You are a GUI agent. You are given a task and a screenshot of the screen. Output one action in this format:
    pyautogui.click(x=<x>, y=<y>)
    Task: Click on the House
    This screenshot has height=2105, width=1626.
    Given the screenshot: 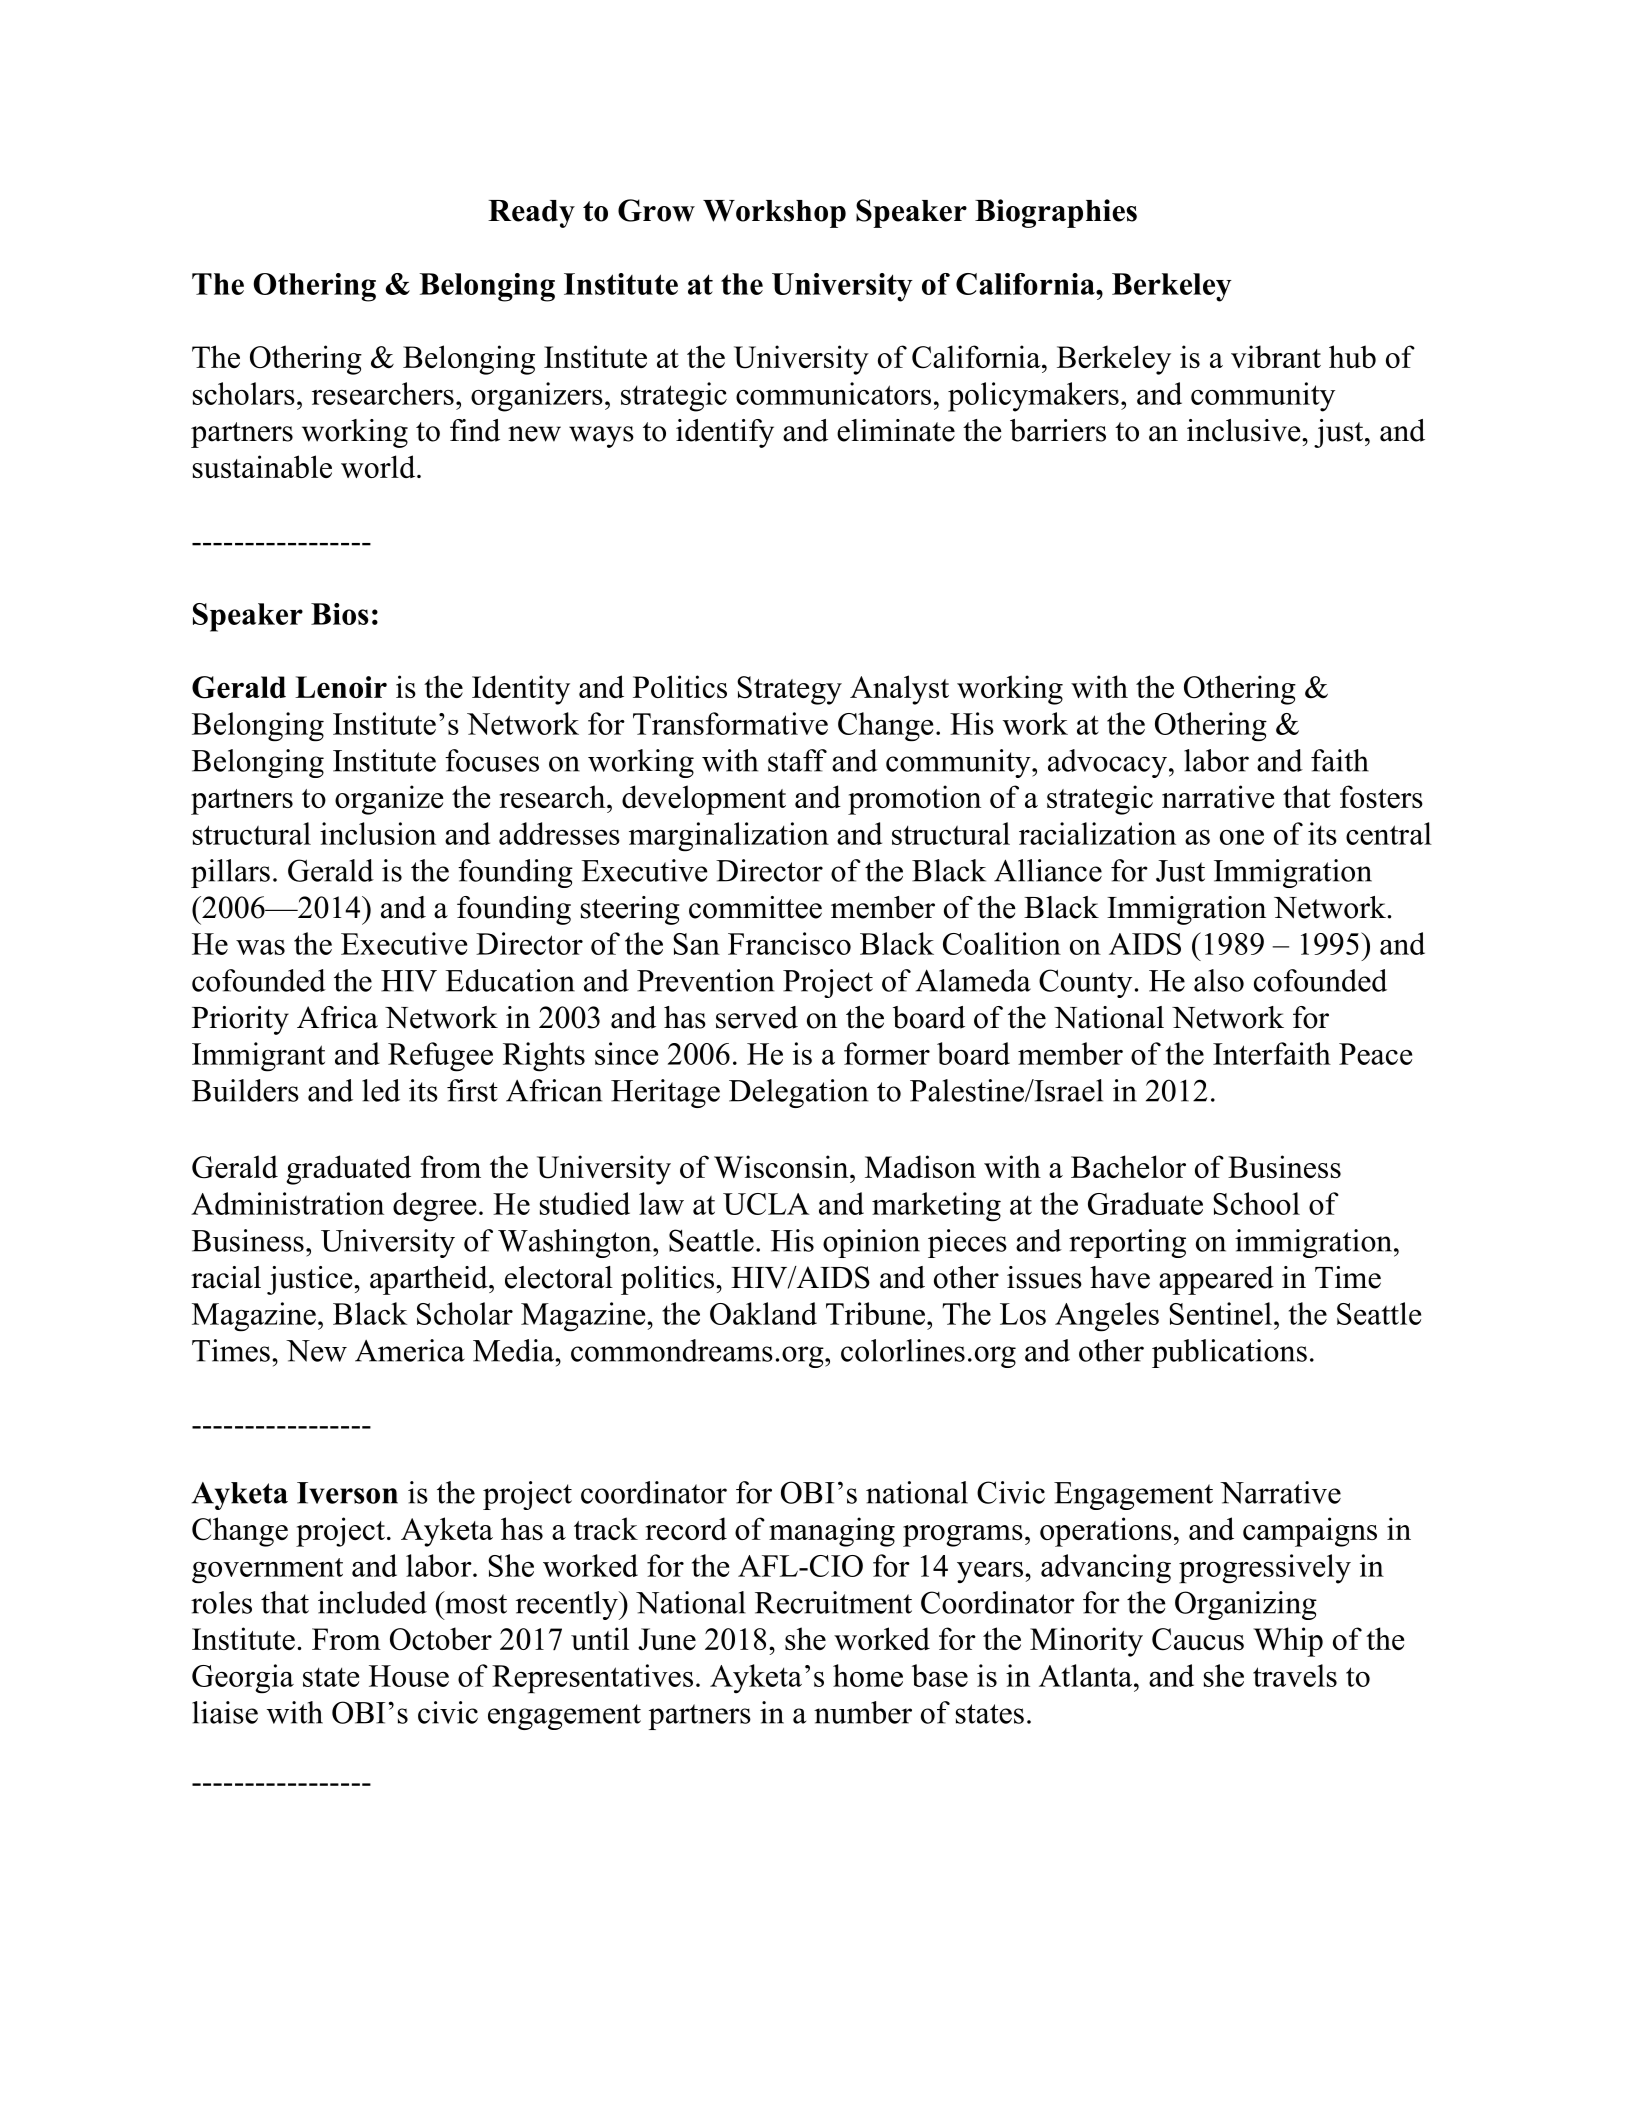 What is the action you would take?
    pyautogui.click(x=409, y=1676)
